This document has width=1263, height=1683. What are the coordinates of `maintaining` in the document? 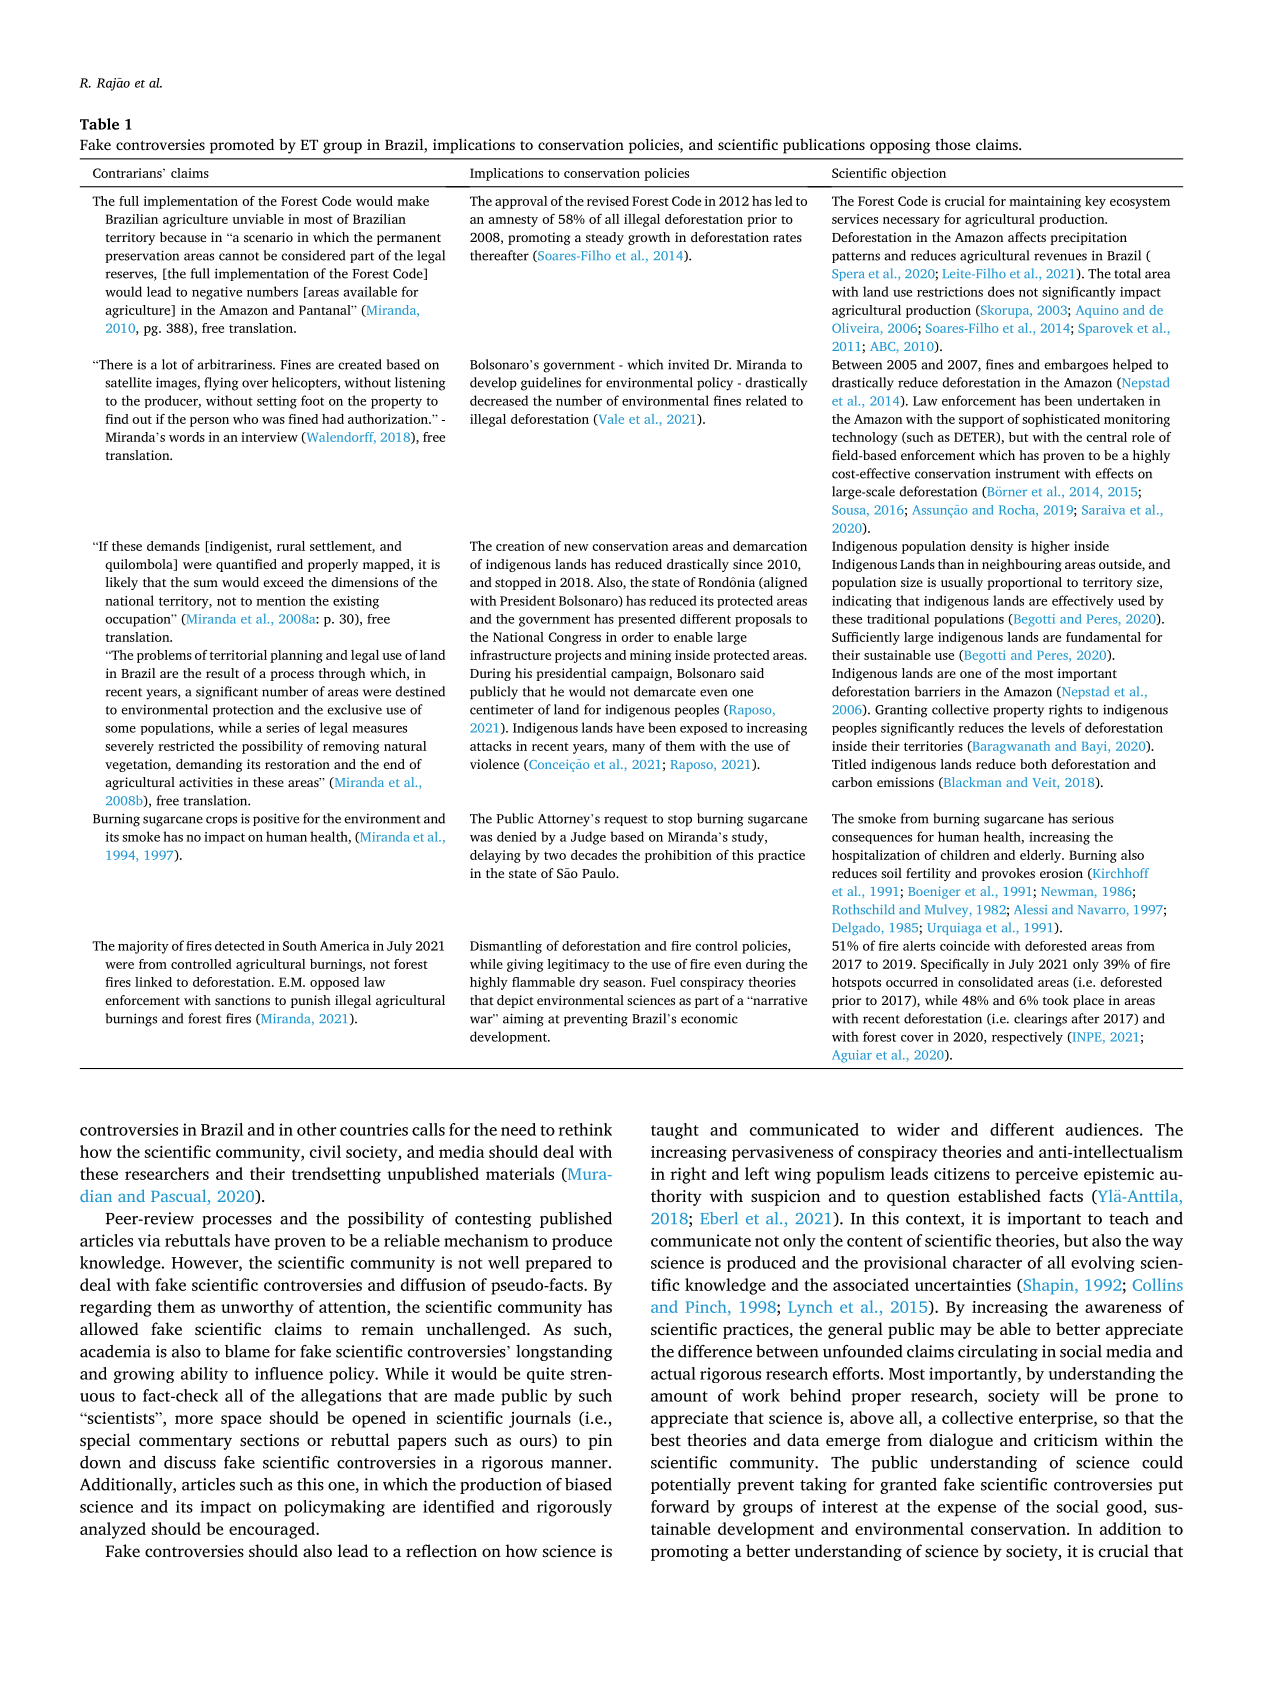 It's located at (1045, 202).
